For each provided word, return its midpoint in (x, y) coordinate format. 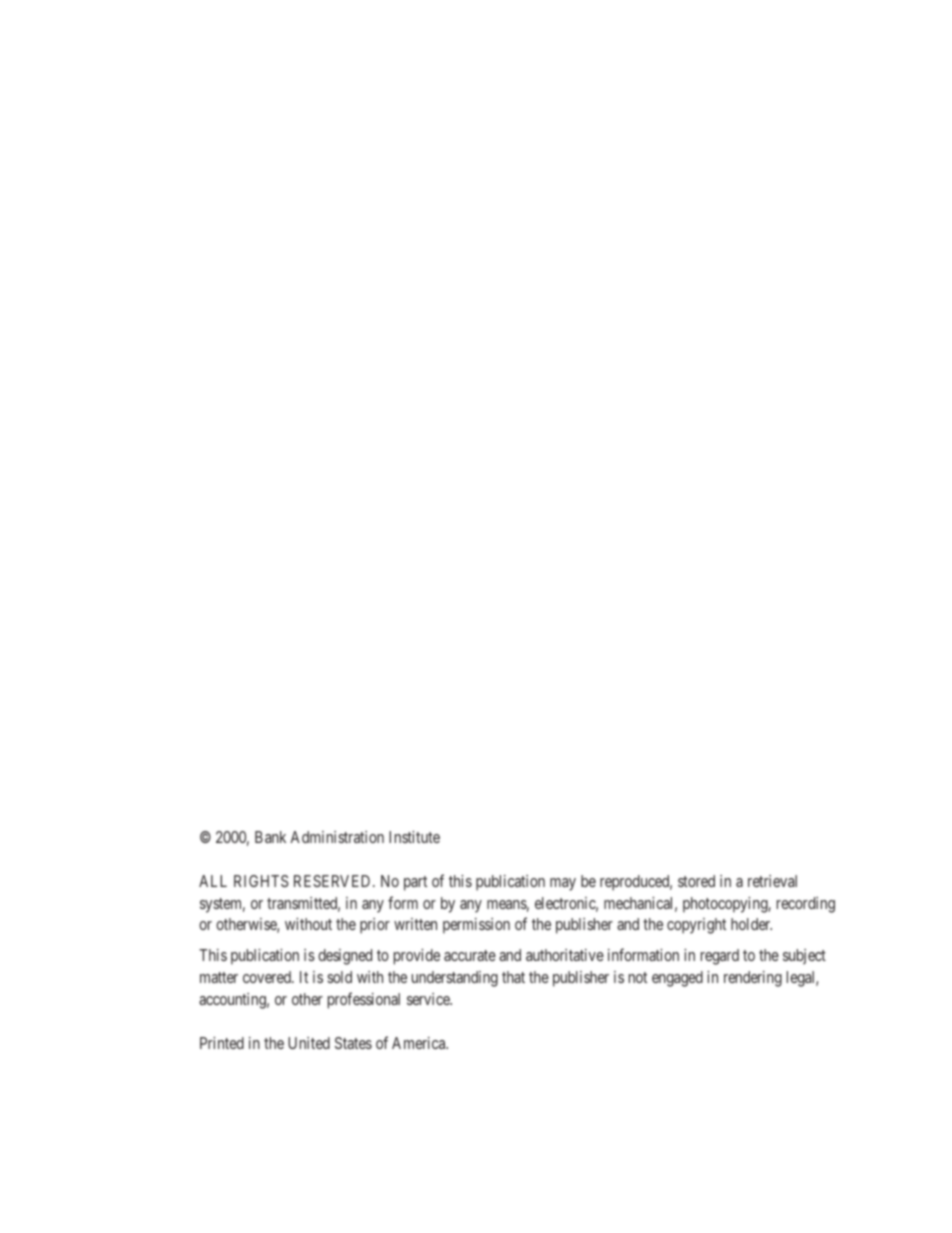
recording (806, 905)
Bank (270, 837)
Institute (414, 837)
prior (375, 926)
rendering (753, 979)
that (513, 977)
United (309, 1043)
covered (268, 977)
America (420, 1043)
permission (476, 926)
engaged (677, 979)
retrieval (772, 881)
